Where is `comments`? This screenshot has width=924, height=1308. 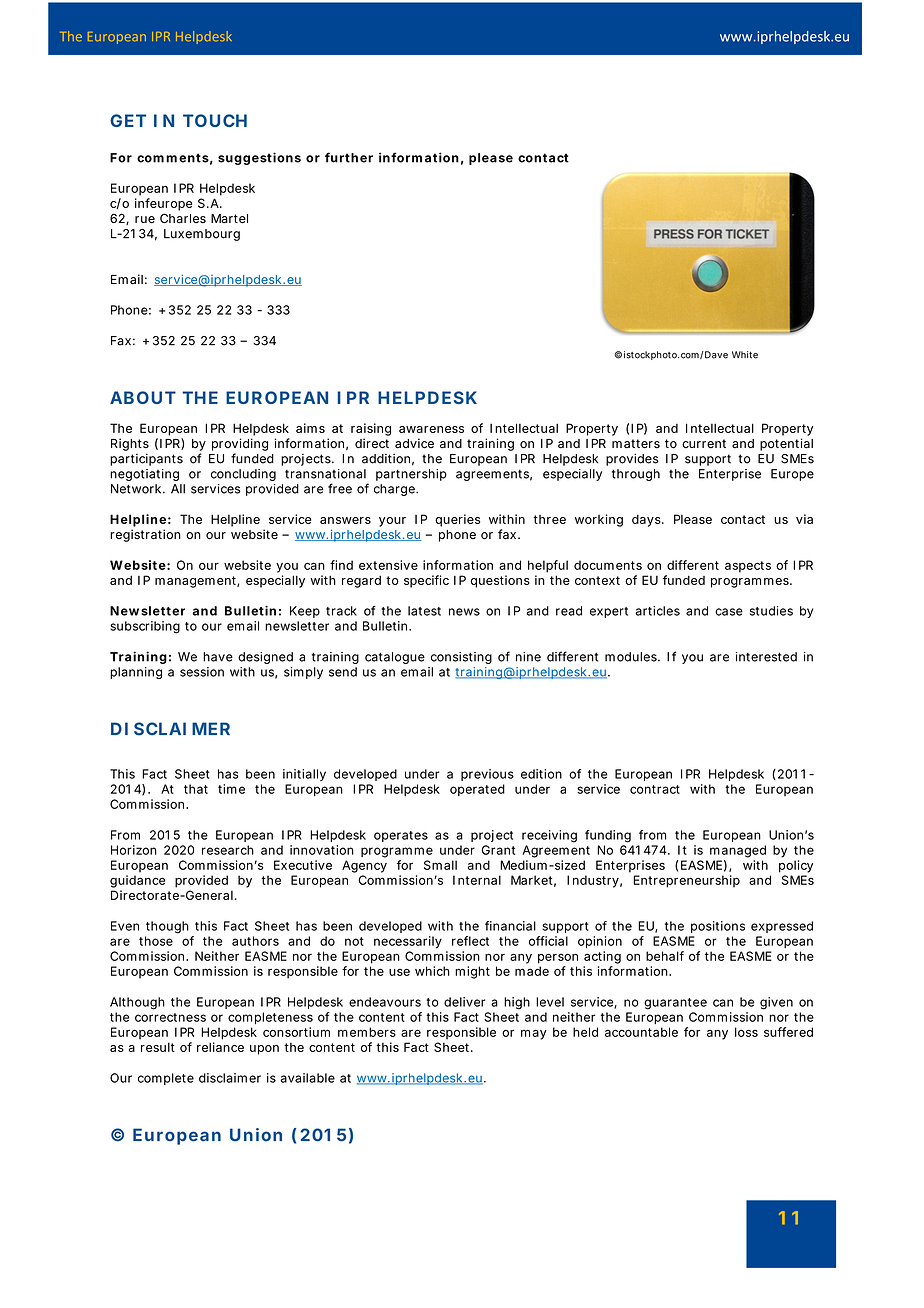 comments is located at coordinates (173, 158).
